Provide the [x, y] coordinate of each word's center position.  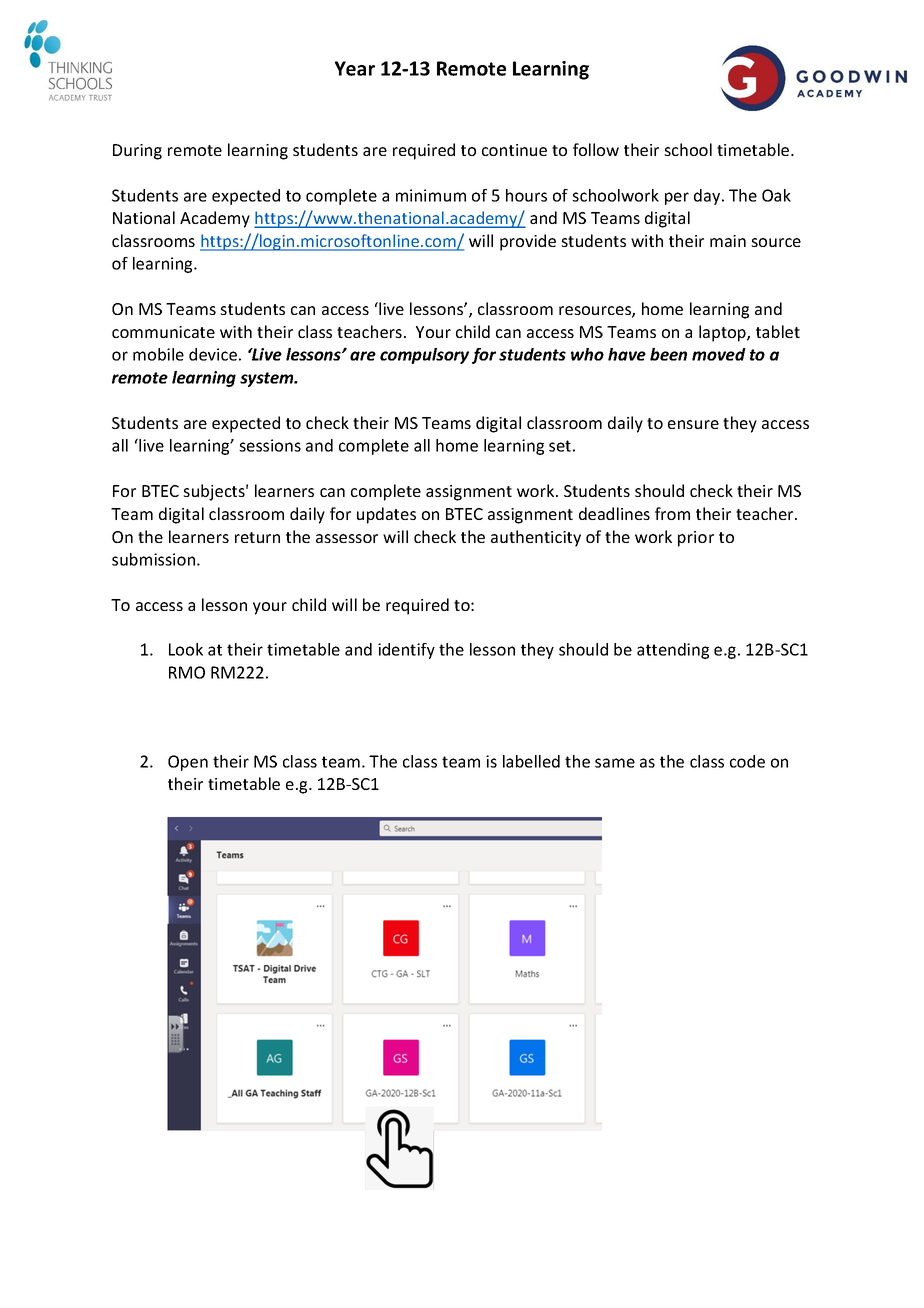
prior [696, 539]
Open [188, 763]
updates [386, 515]
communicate [163, 332]
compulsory [424, 356]
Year [355, 68]
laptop [723, 333]
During [137, 152]
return [257, 537]
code [747, 761]
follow [596, 149]
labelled [531, 761]
